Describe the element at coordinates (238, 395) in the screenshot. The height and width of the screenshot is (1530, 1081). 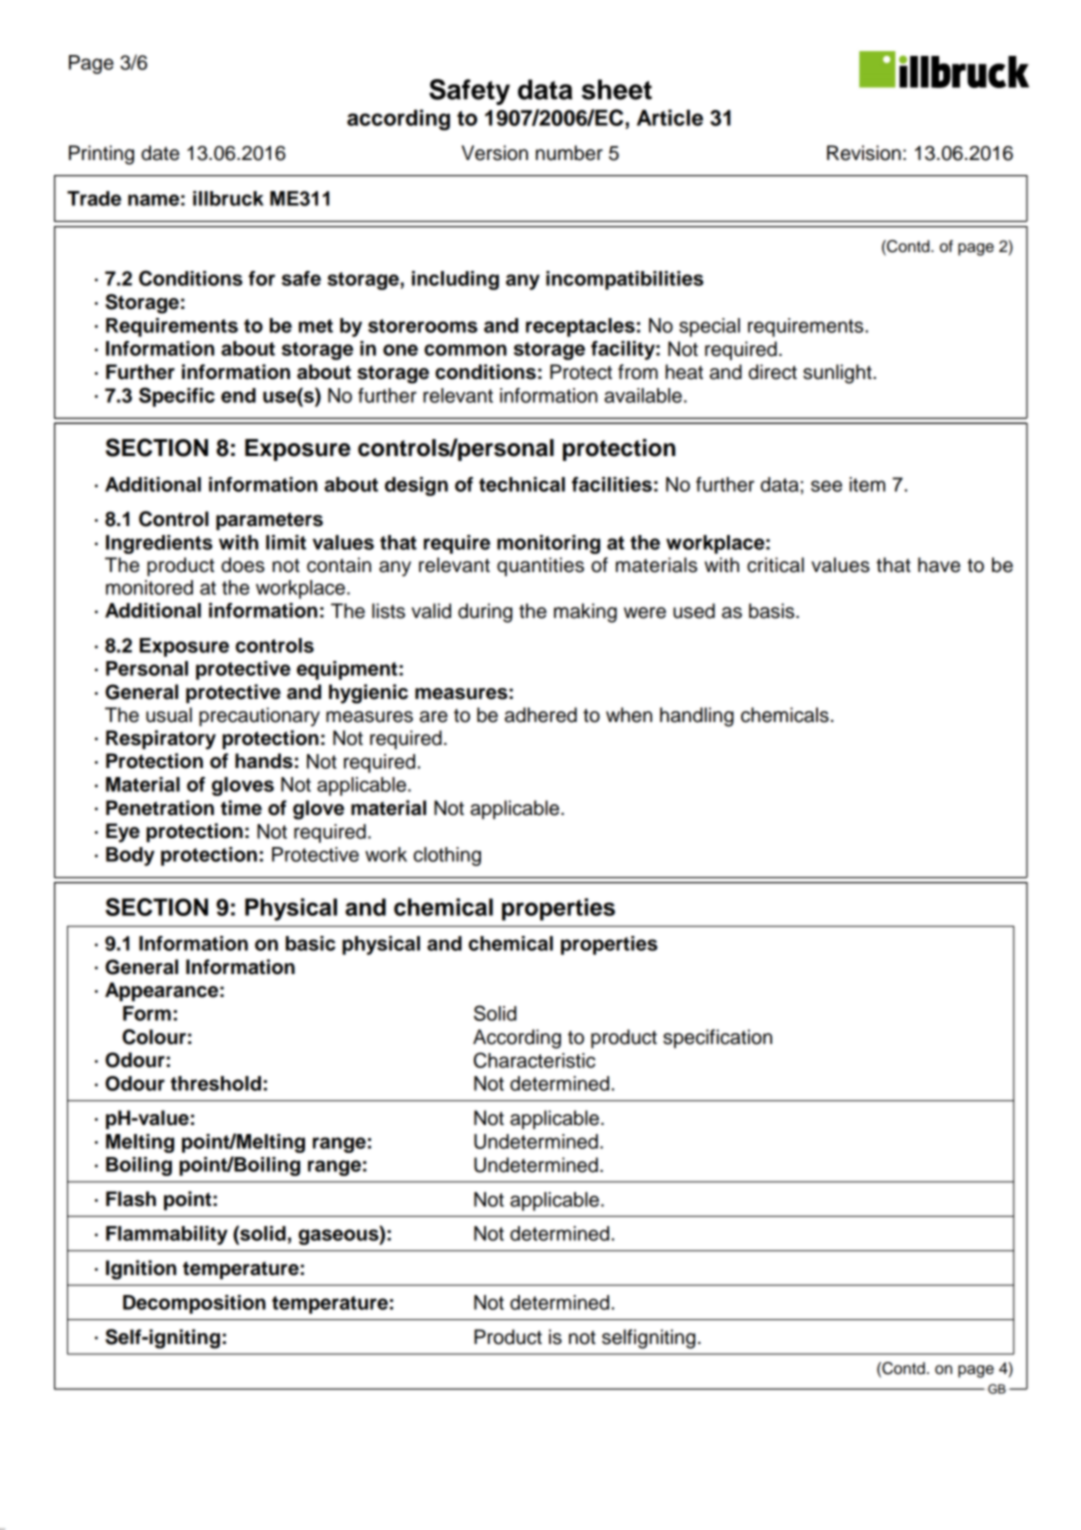
I see `end` at that location.
